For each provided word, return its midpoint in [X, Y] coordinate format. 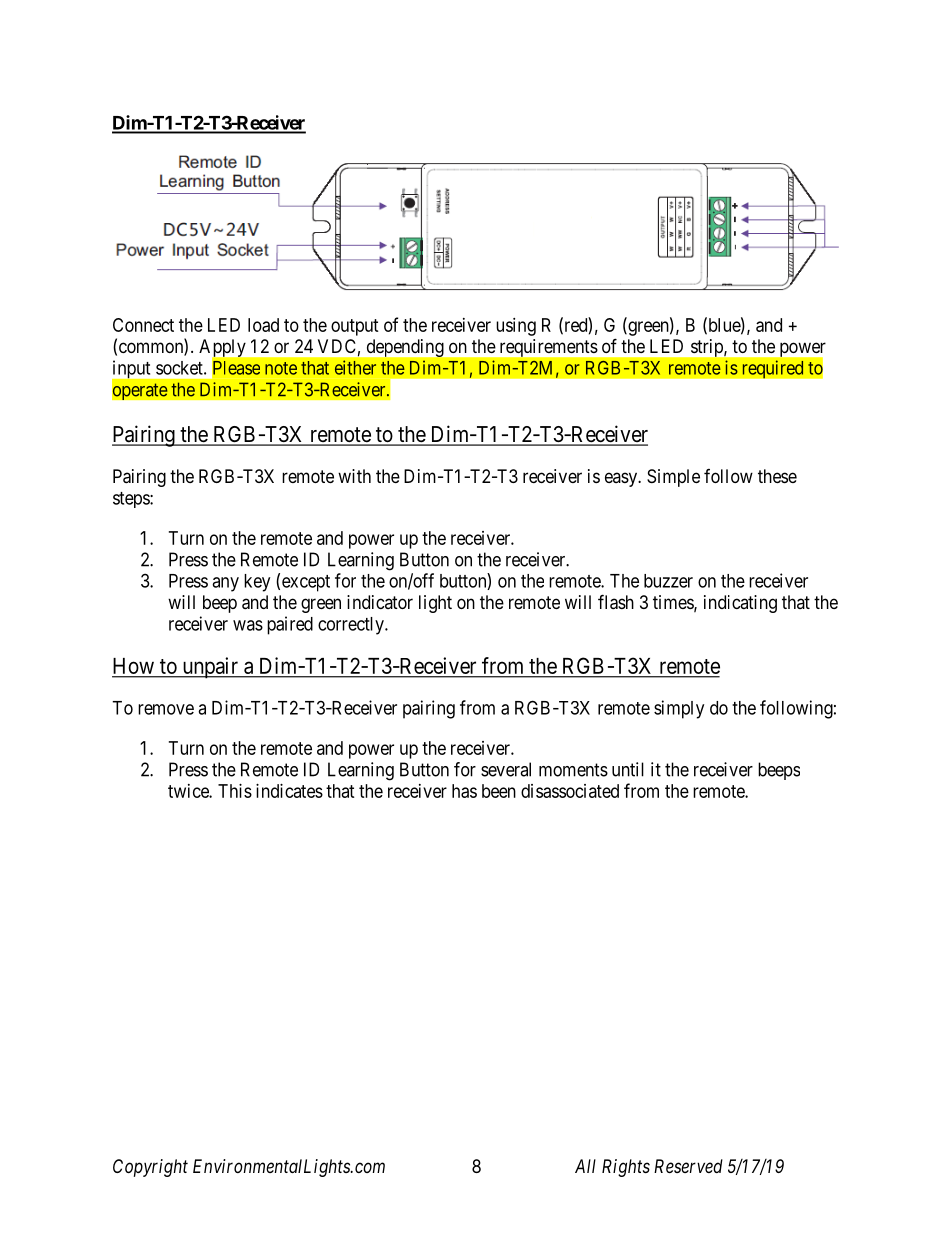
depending [405, 348]
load [263, 325]
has [464, 791]
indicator [380, 602]
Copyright [150, 1168]
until [628, 769]
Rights [626, 1168]
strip [708, 348]
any [225, 584]
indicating [740, 604]
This [235, 791]
